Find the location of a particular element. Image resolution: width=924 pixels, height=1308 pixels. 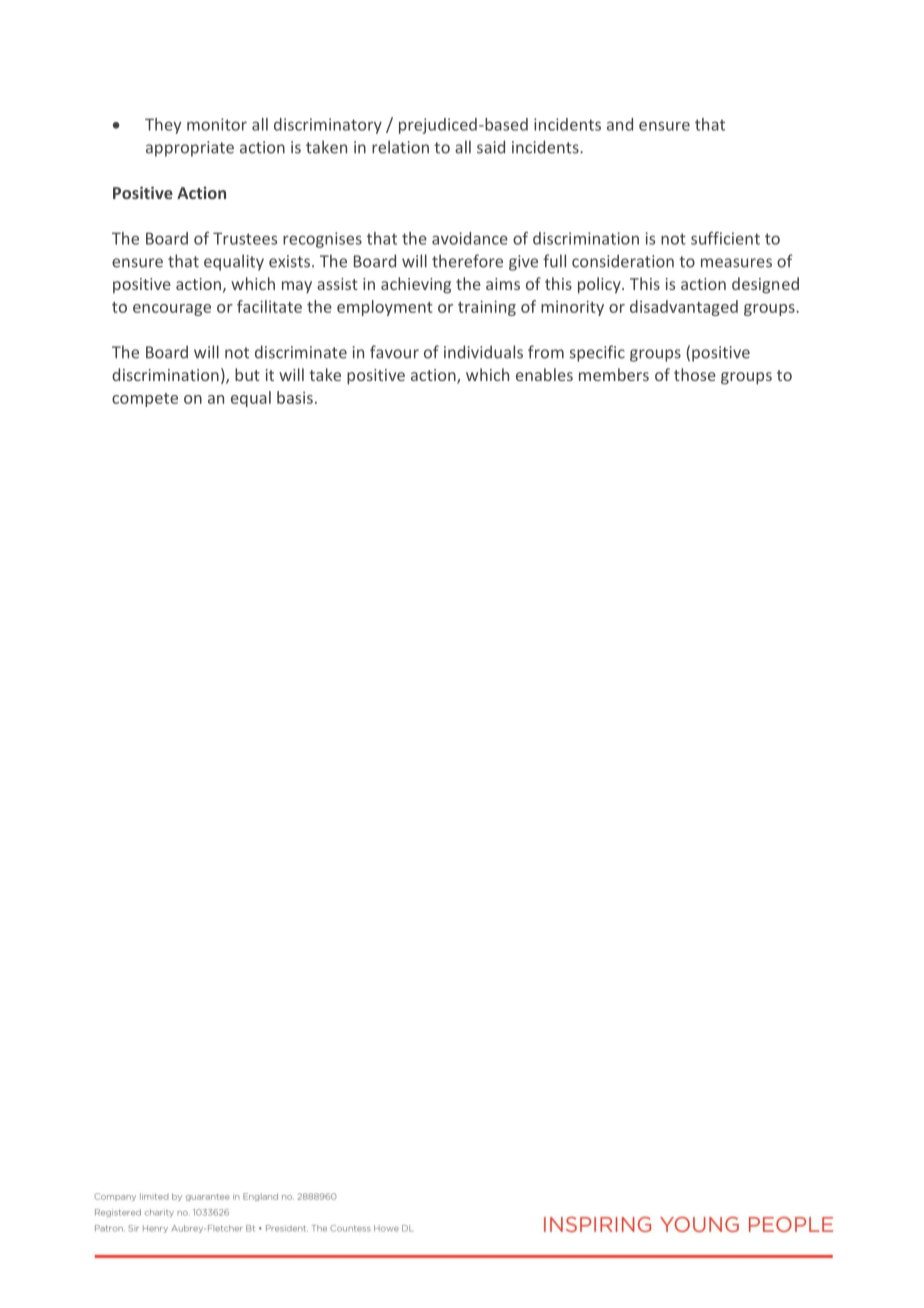

encourage is located at coordinates (172, 310).
